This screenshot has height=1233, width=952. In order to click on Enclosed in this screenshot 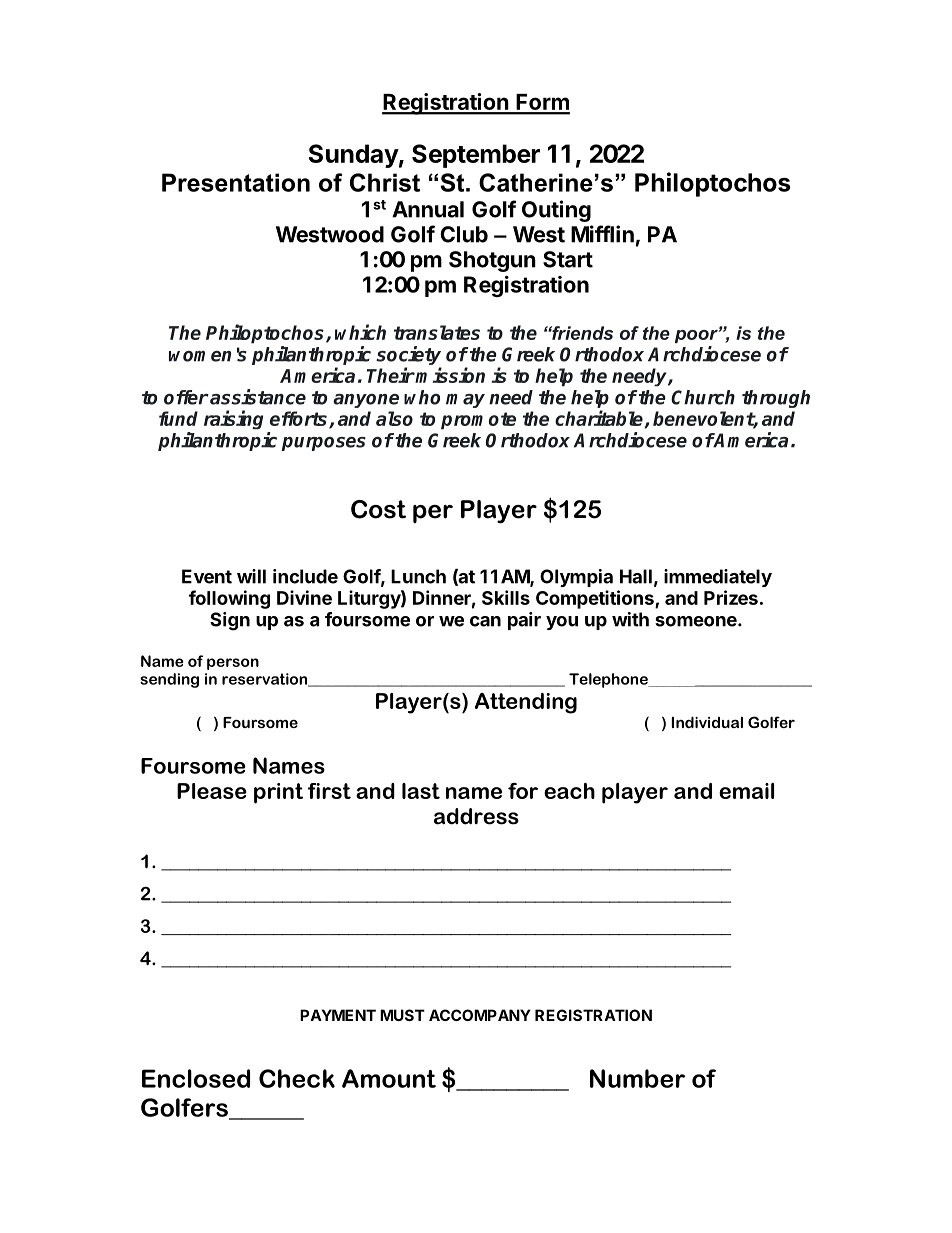, I will do `click(196, 1078)`.
